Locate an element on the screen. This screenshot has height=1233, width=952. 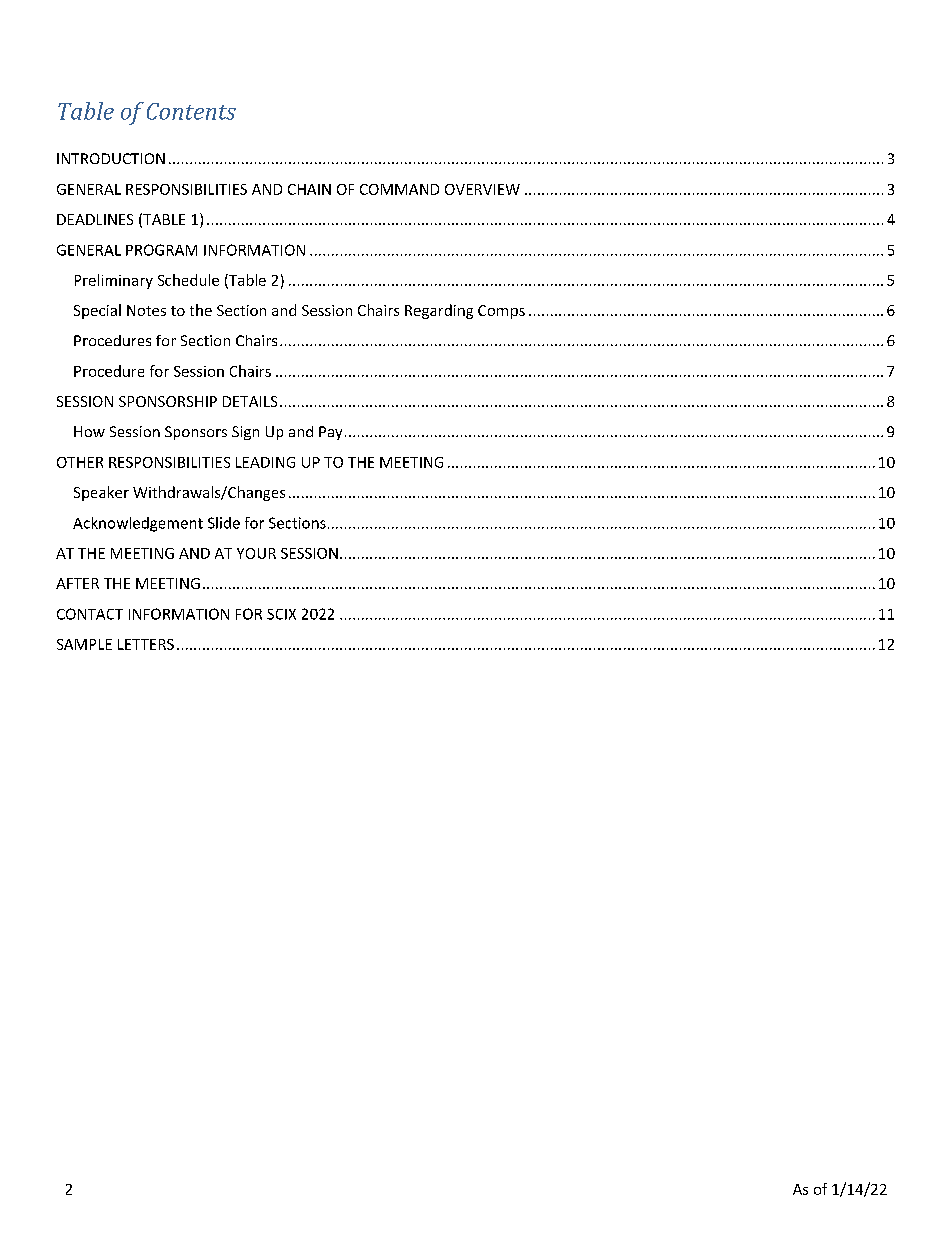
CONTACT is located at coordinates (90, 614).
